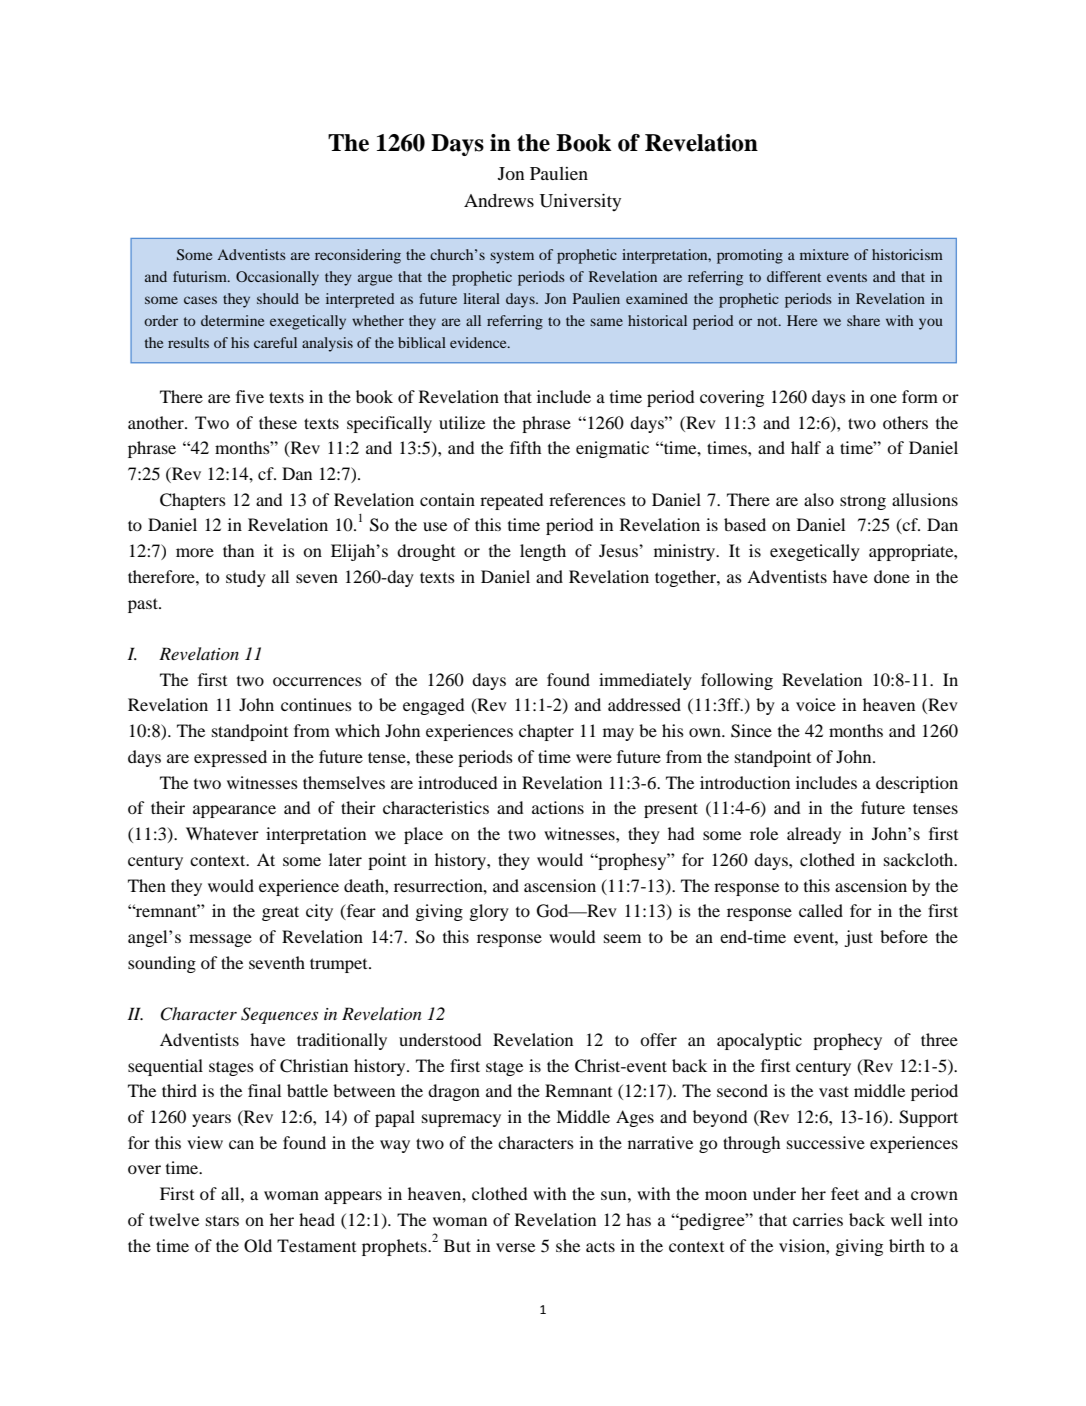 This screenshot has width=1086, height=1406. I want to click on voice, so click(816, 704).
